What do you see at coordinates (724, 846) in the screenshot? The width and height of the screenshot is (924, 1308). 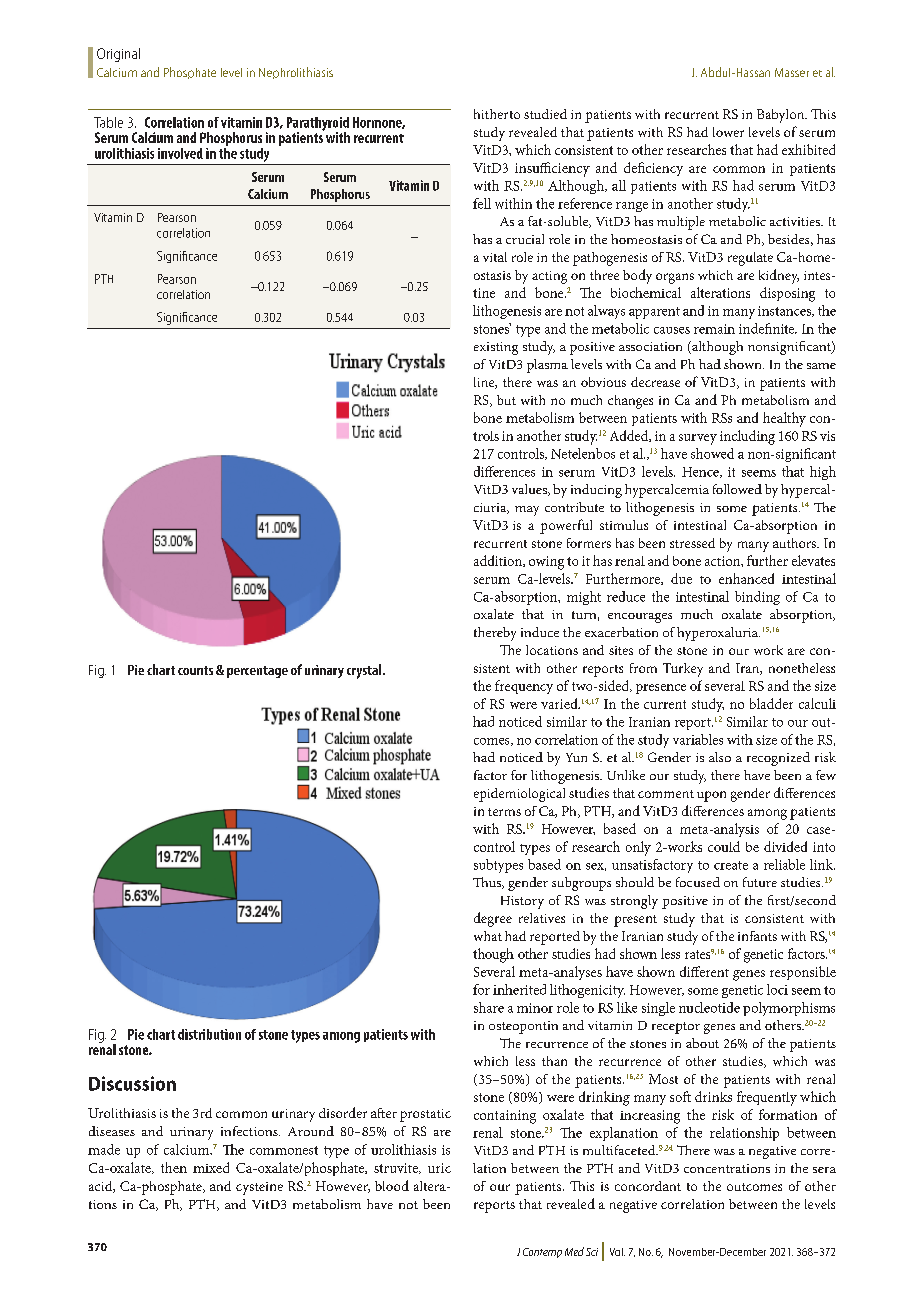 I see `could` at bounding box center [724, 846].
